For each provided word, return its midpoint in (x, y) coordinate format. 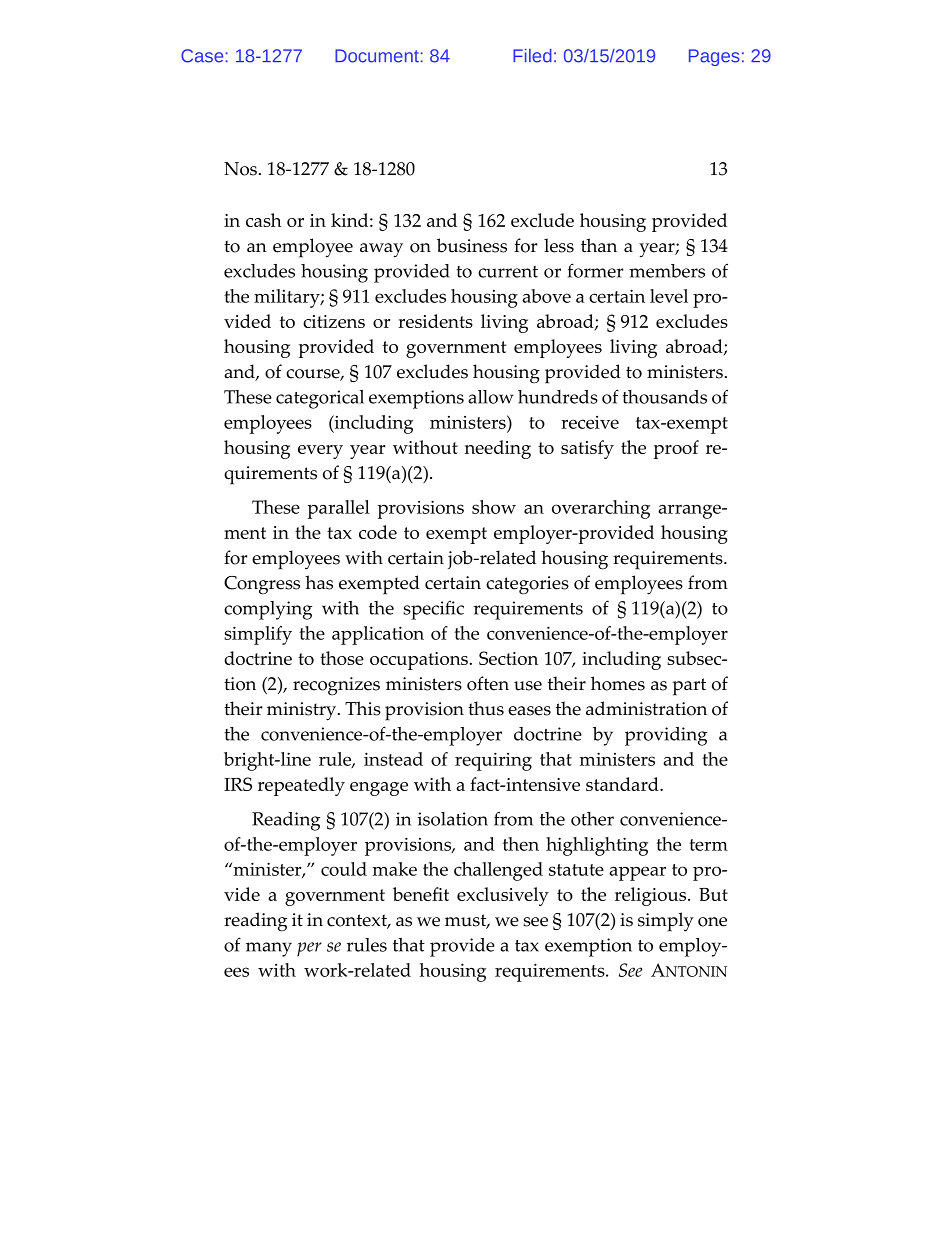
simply (666, 922)
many (269, 949)
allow (491, 397)
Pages (714, 57)
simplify (258, 635)
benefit (421, 894)
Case (202, 56)
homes (618, 683)
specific (433, 610)
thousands (665, 397)
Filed (532, 56)
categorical (320, 399)
